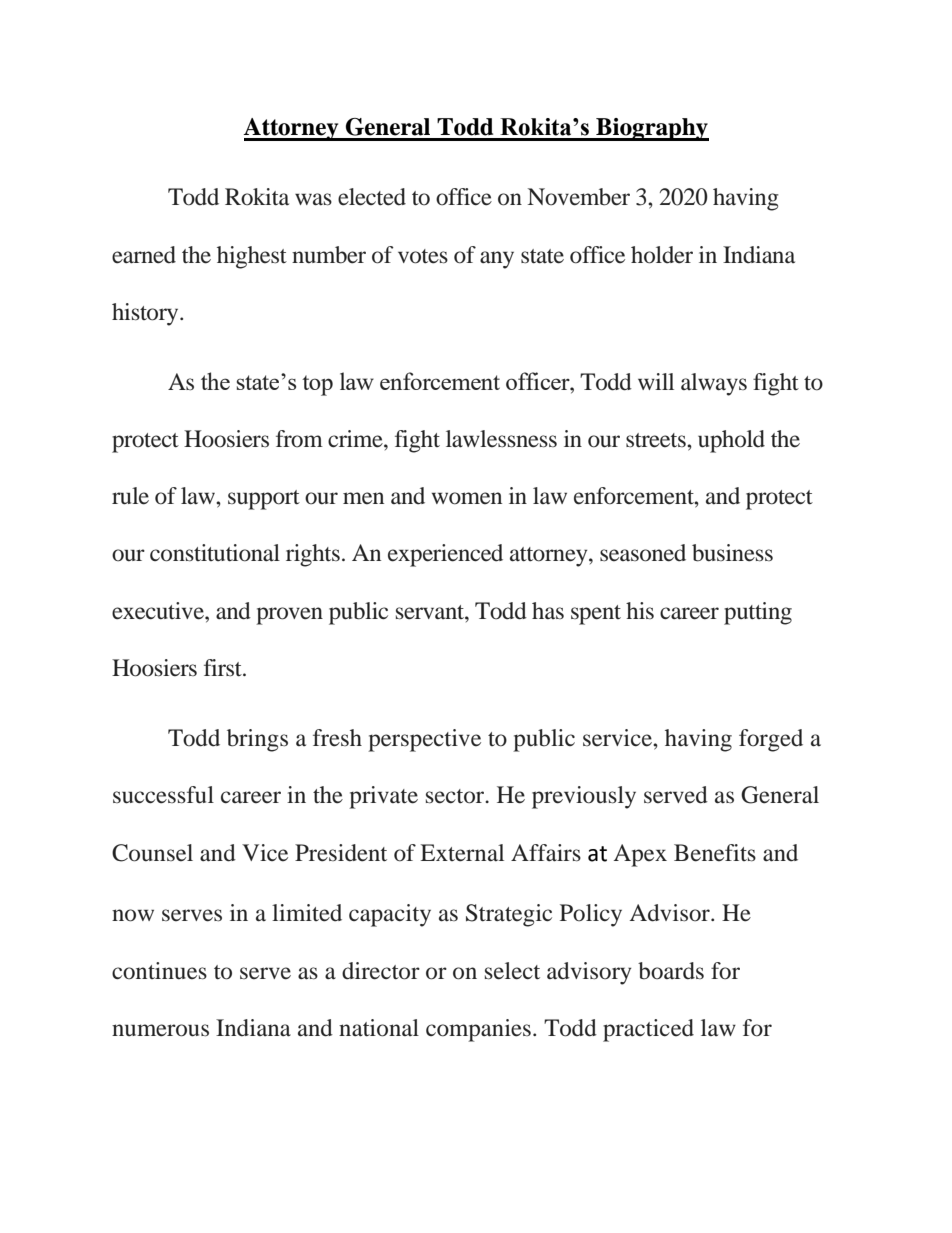 The width and height of the image is (952, 1233). Describe the element at coordinates (657, 440) in the image. I see `streets` at that location.
